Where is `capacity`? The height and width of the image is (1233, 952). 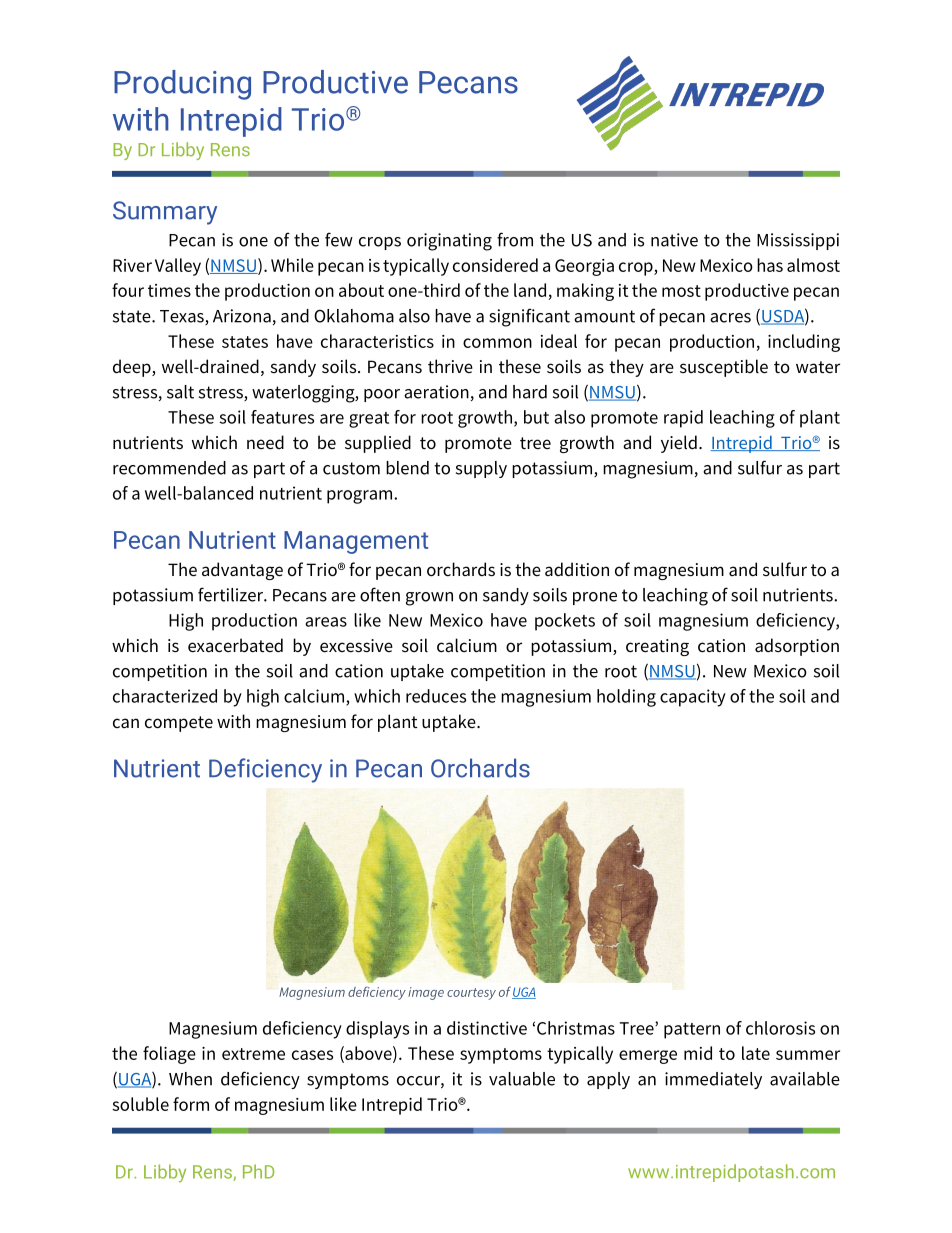 capacity is located at coordinates (693, 698).
